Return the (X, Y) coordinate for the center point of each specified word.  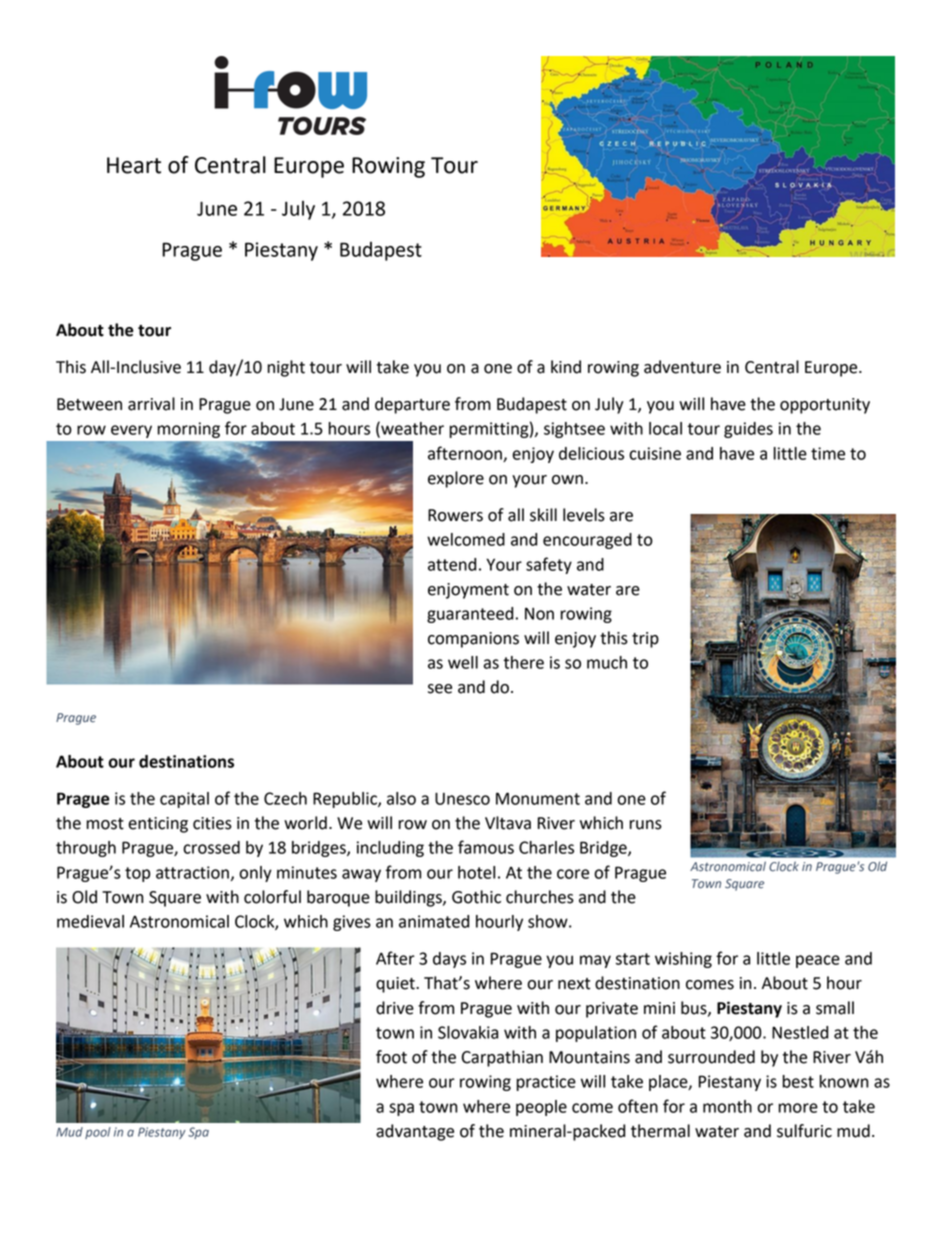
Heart (134, 165)
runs (645, 825)
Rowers (455, 515)
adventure (682, 367)
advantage (415, 1132)
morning (189, 430)
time (828, 453)
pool (98, 1133)
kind (566, 367)
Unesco (462, 798)
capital (184, 800)
